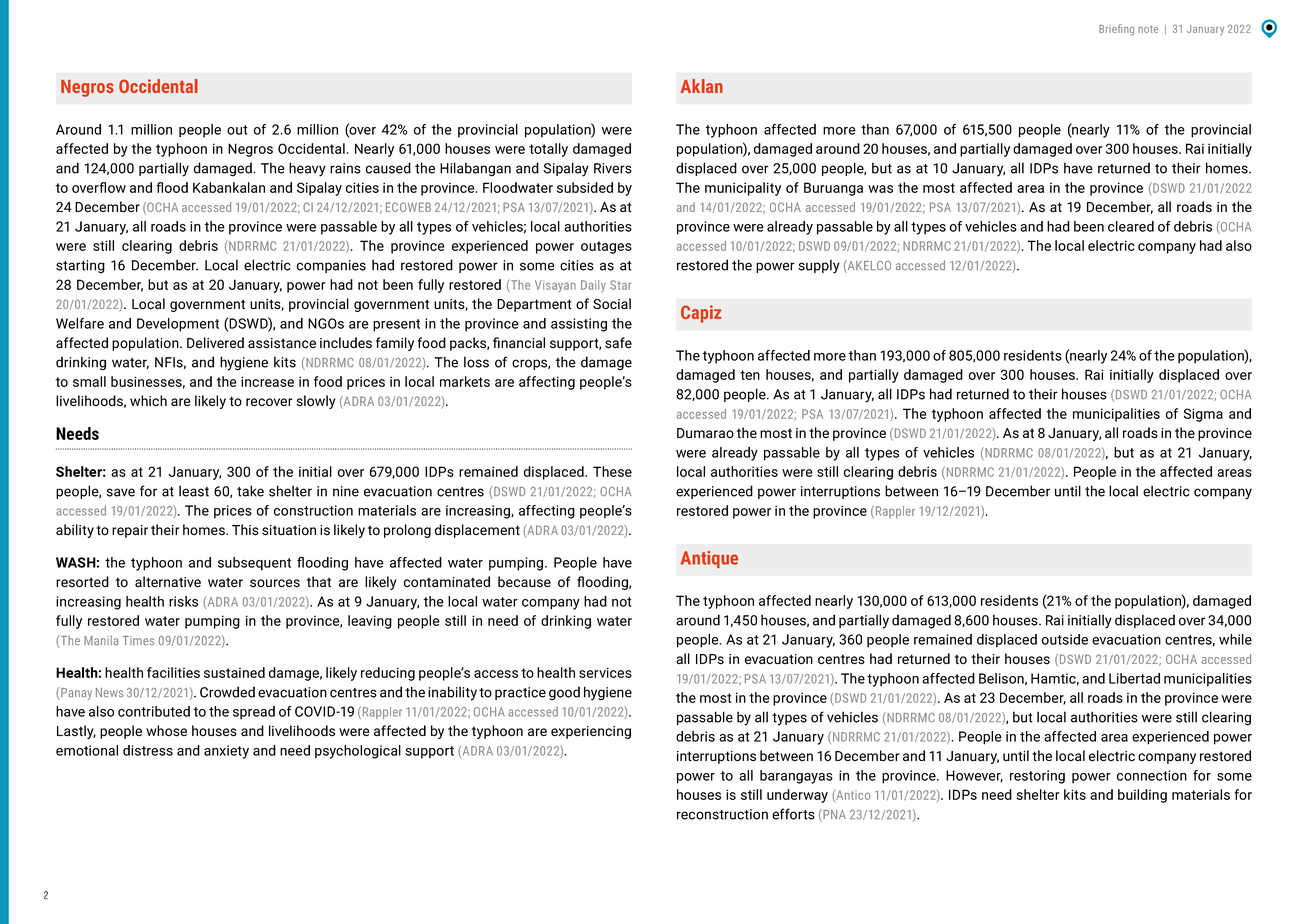  What do you see at coordinates (1203, 415) in the page?
I see `Sigma` at bounding box center [1203, 415].
